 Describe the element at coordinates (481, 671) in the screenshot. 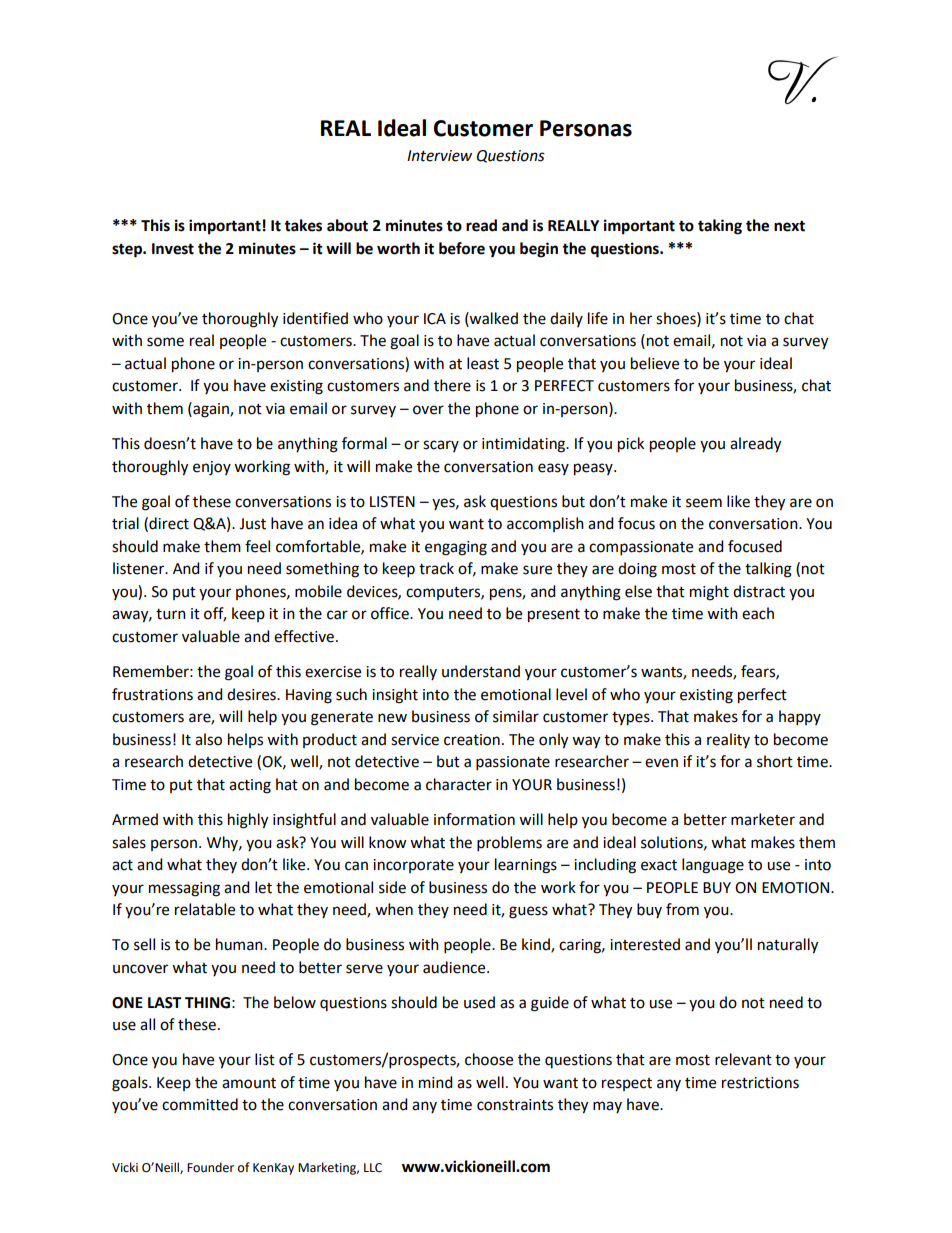

I see `understand` at that location.
